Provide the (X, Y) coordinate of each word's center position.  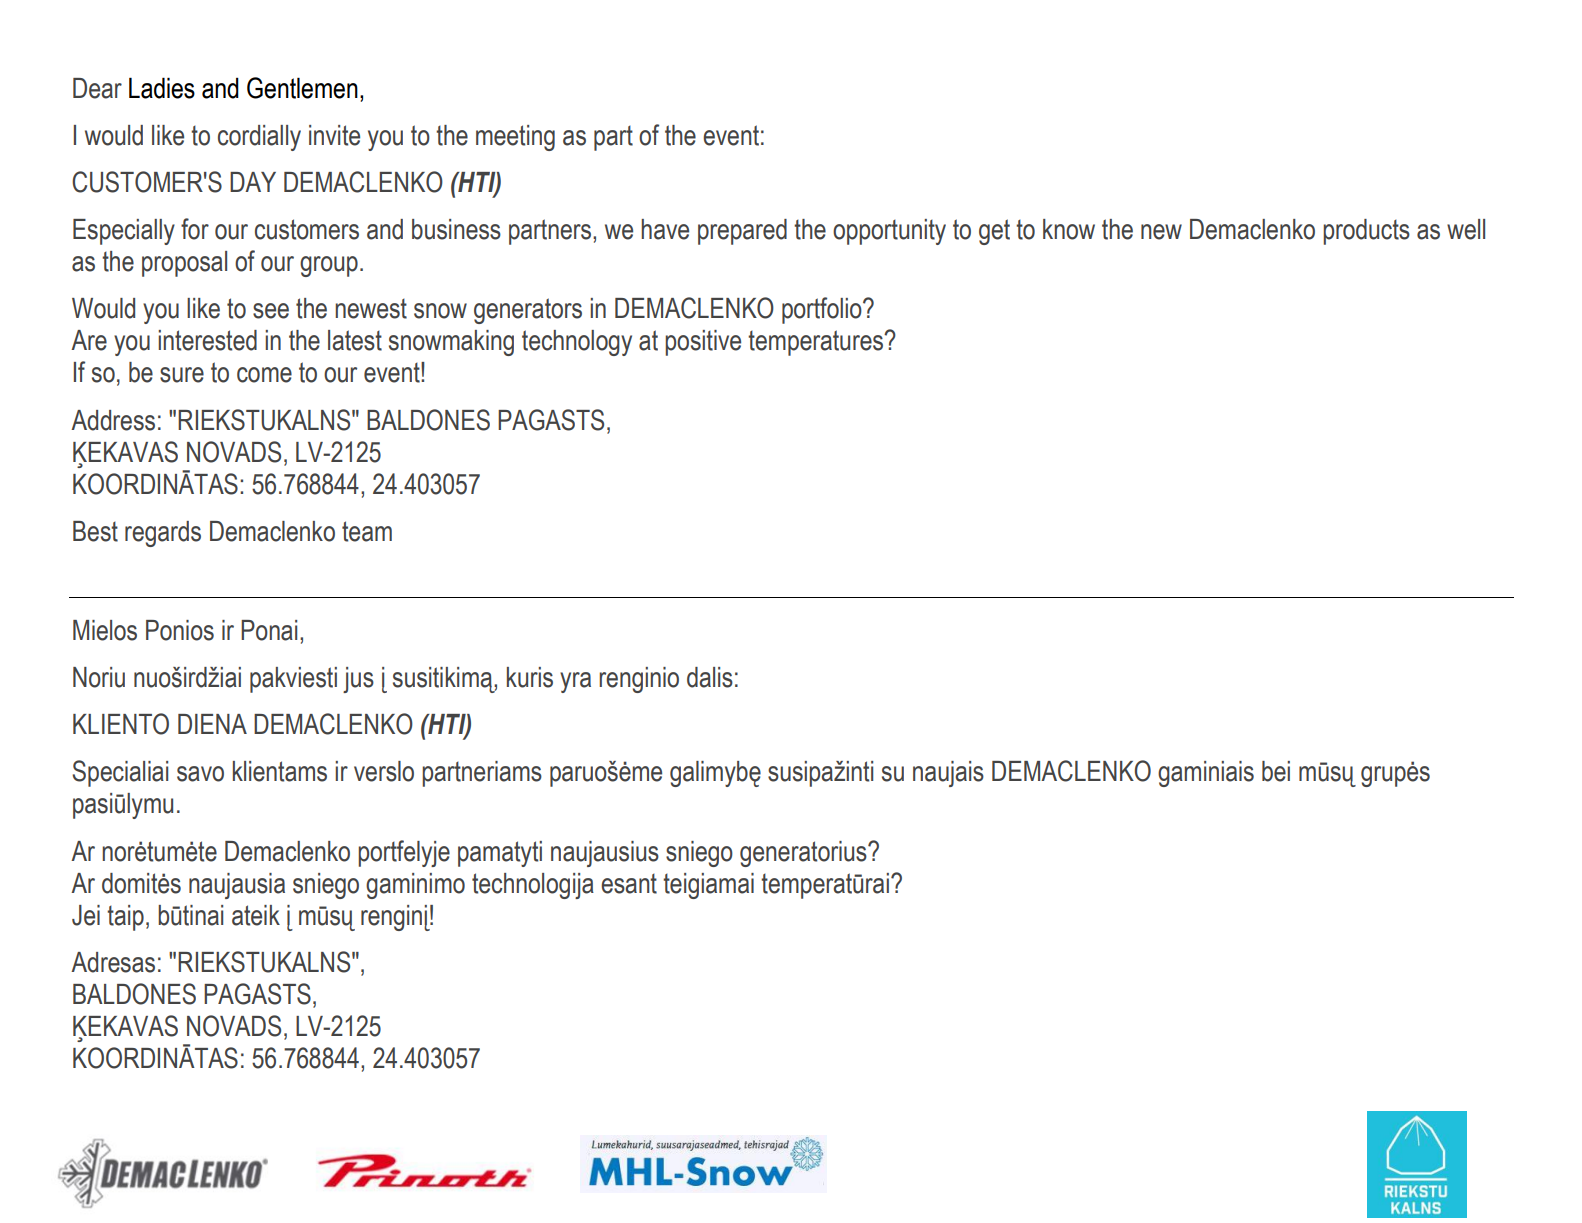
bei (1276, 771)
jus (358, 680)
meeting (515, 138)
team (367, 531)
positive (703, 343)
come (264, 375)
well (1466, 229)
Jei (86, 915)
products (1366, 232)
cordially (259, 138)
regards (163, 534)
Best (95, 531)
